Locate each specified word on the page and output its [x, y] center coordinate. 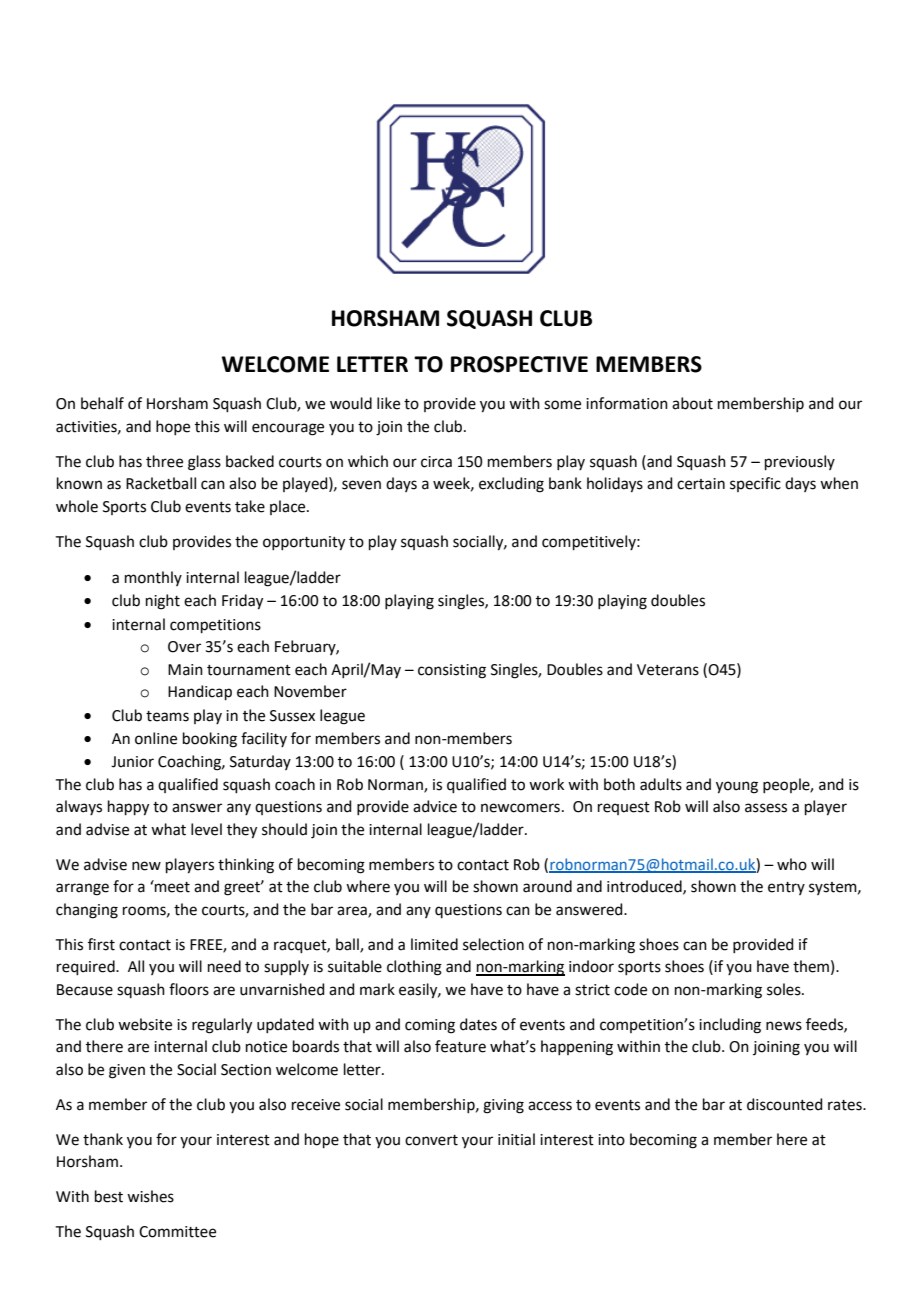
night [163, 602]
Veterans [668, 670]
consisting [452, 671]
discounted [785, 1104]
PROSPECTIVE [519, 364]
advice [435, 806]
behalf [102, 403]
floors [189, 989]
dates [478, 1024]
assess [766, 808]
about [692, 403]
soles [785, 989]
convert [431, 1140]
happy [128, 808]
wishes [150, 1196]
